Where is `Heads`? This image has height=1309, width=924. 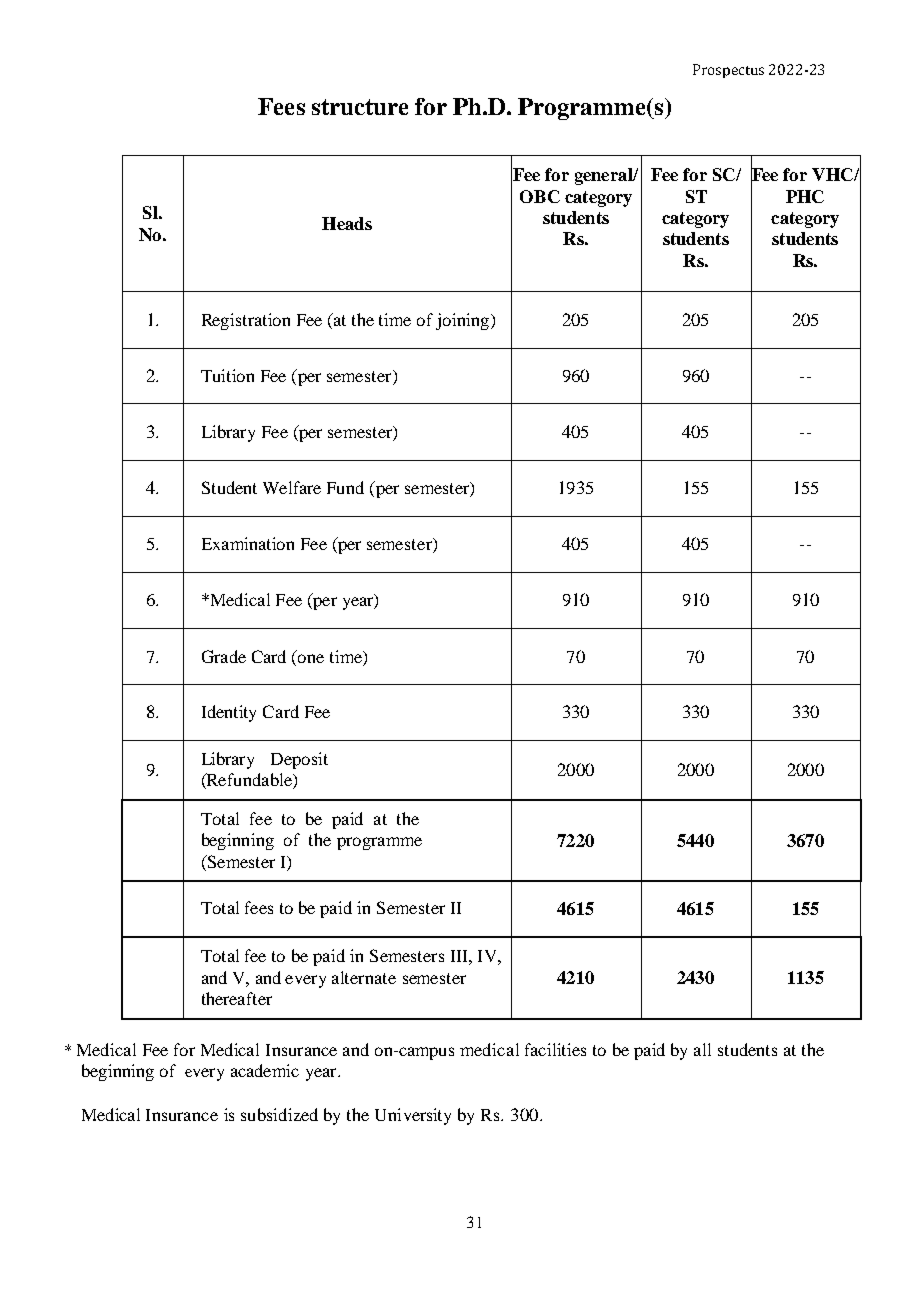 Heads is located at coordinates (347, 223).
